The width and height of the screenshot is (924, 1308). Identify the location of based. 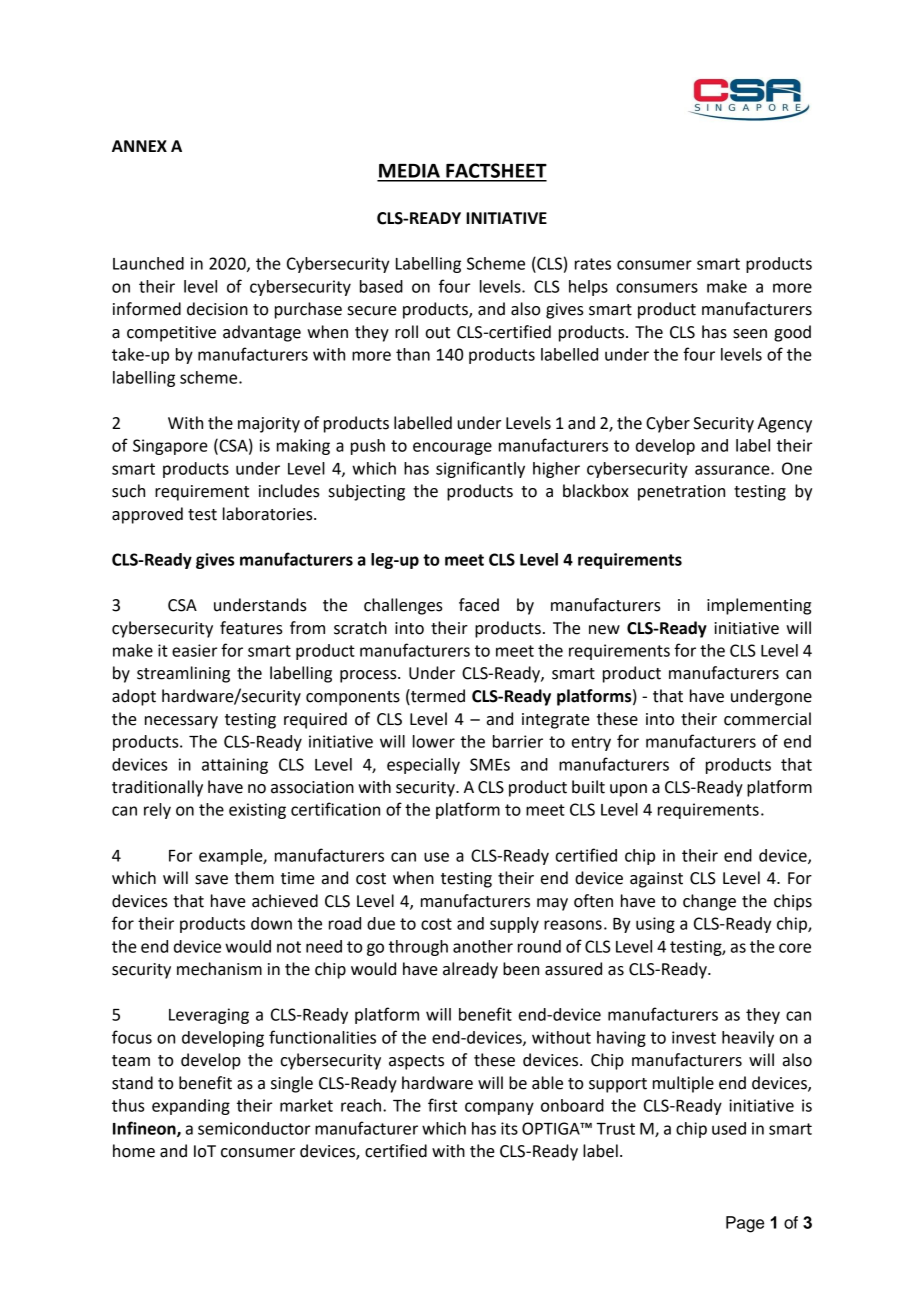
(381, 286).
